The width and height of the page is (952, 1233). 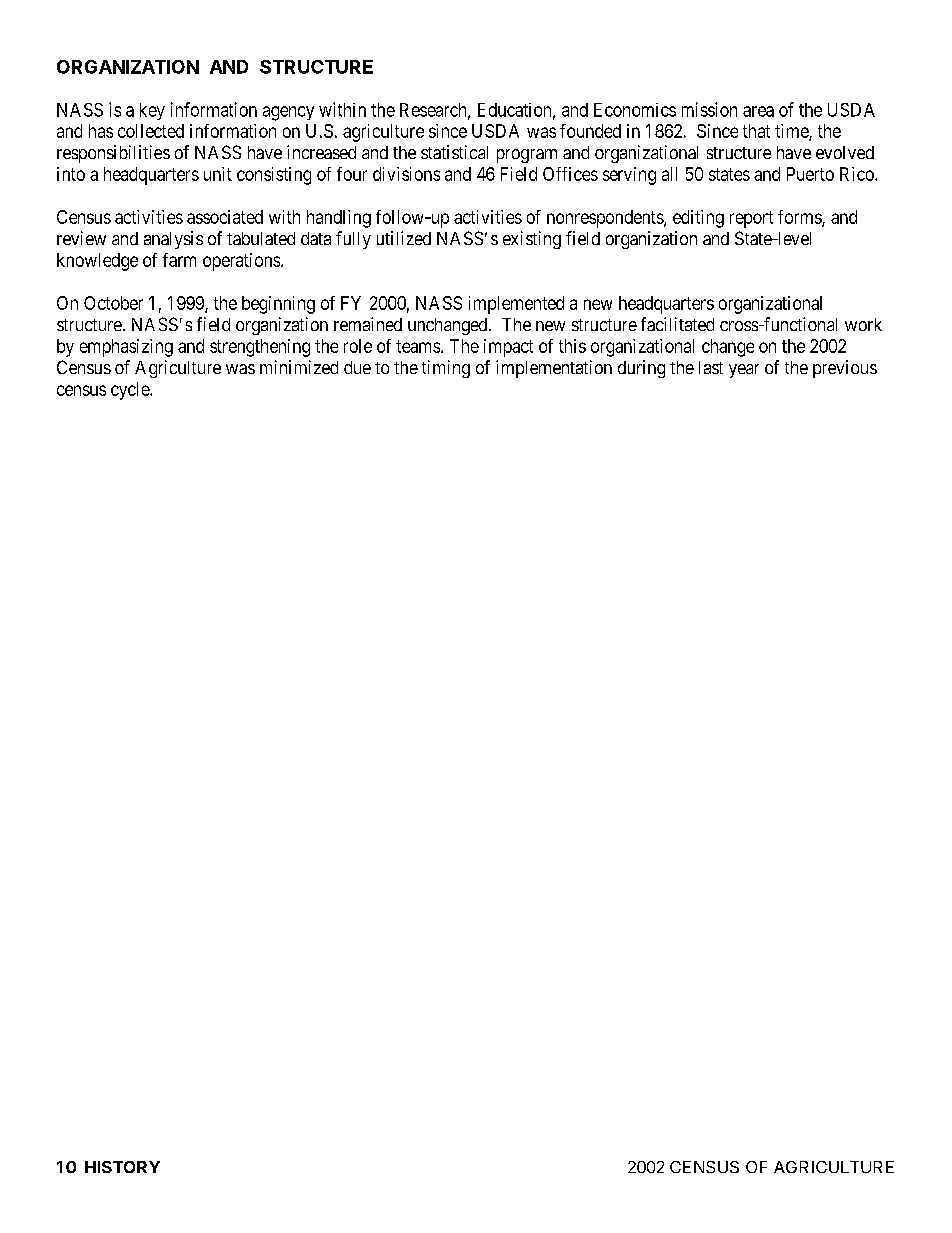 I want to click on that, so click(x=756, y=131).
